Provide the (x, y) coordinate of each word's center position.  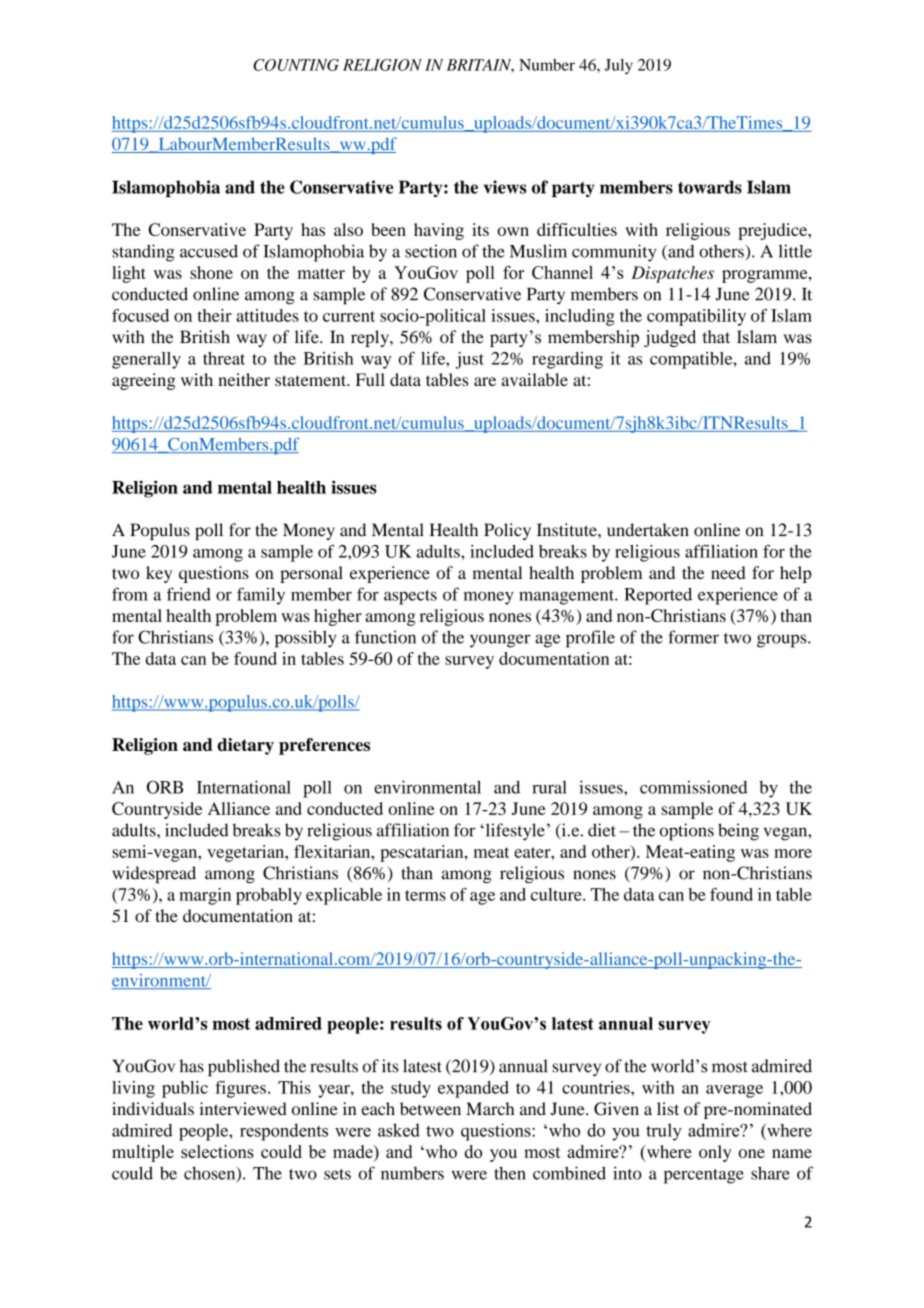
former (693, 637)
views (505, 187)
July (619, 66)
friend (189, 594)
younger (500, 641)
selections (217, 1151)
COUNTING (296, 65)
